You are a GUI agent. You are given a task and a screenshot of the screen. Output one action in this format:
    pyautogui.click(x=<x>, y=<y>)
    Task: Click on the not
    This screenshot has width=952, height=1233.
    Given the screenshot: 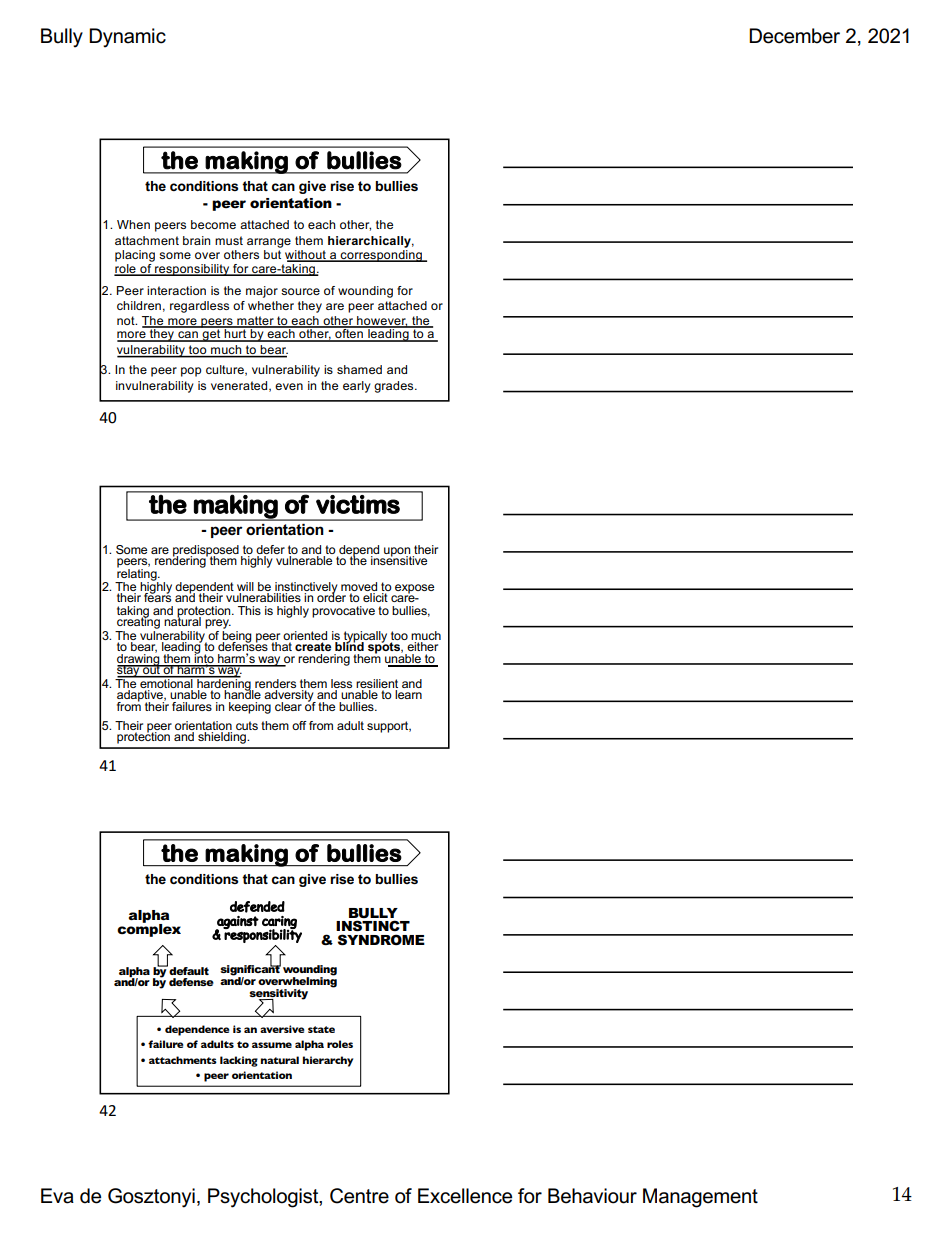 What is the action you would take?
    pyautogui.click(x=127, y=320)
